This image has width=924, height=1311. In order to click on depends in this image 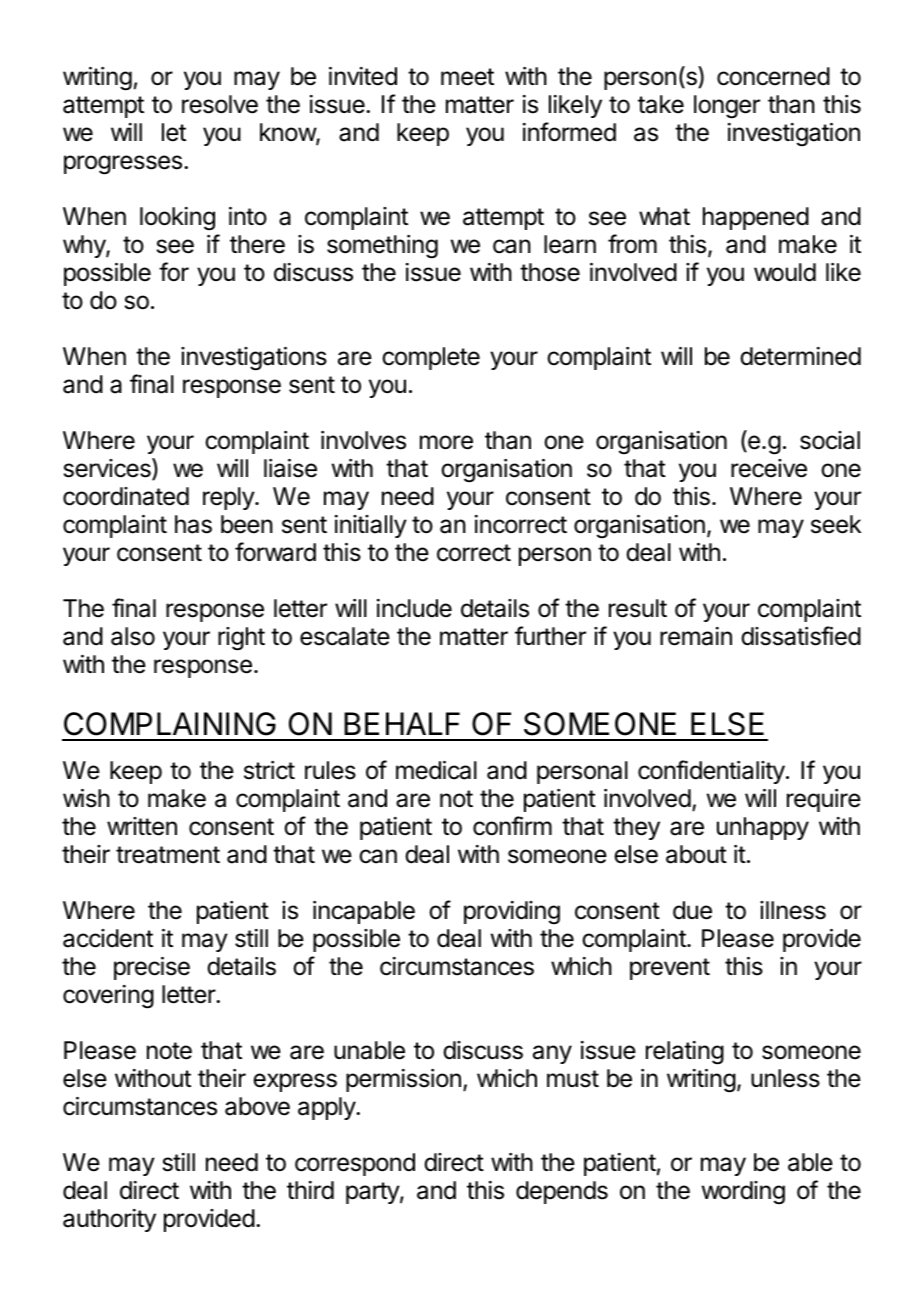, I will do `click(562, 1192)`.
